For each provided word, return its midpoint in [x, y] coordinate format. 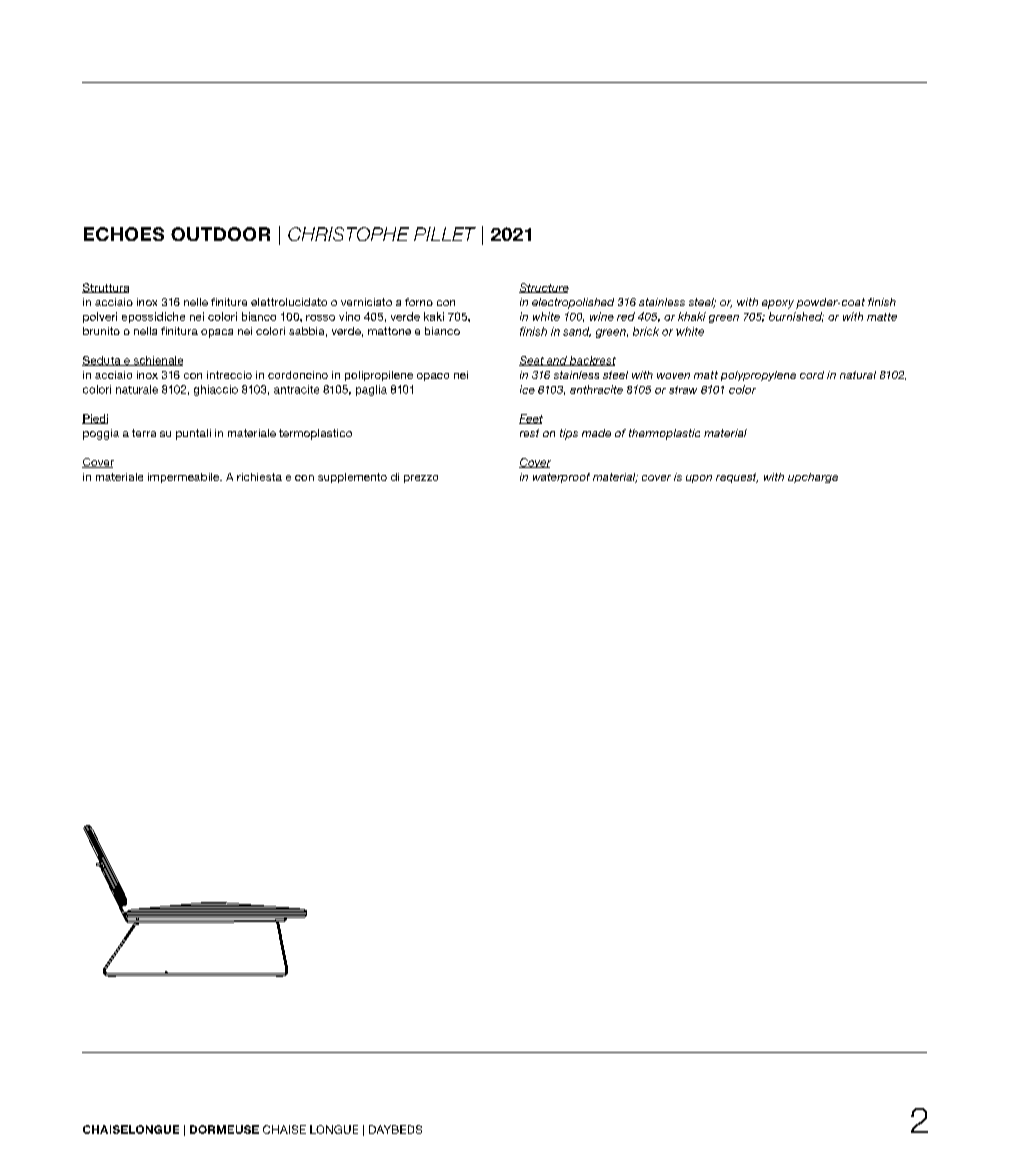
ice [527, 389]
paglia [371, 390]
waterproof [561, 478]
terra [144, 433]
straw [683, 390]
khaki [692, 316]
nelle [196, 302]
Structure [544, 288]
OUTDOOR [220, 234]
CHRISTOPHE [348, 234]
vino [349, 316]
